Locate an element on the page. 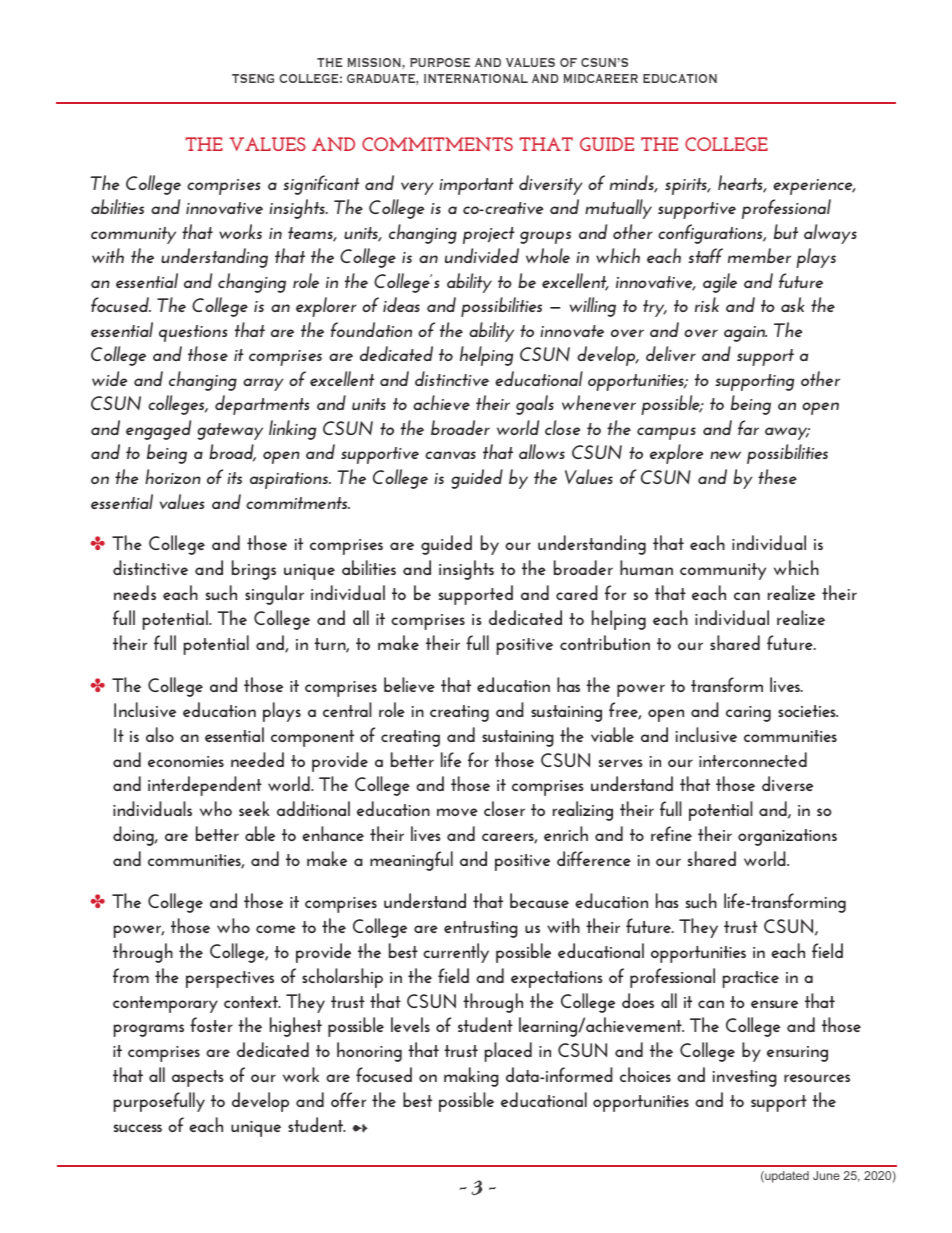 The width and height of the page is (952, 1233). organizations is located at coordinates (787, 837).
